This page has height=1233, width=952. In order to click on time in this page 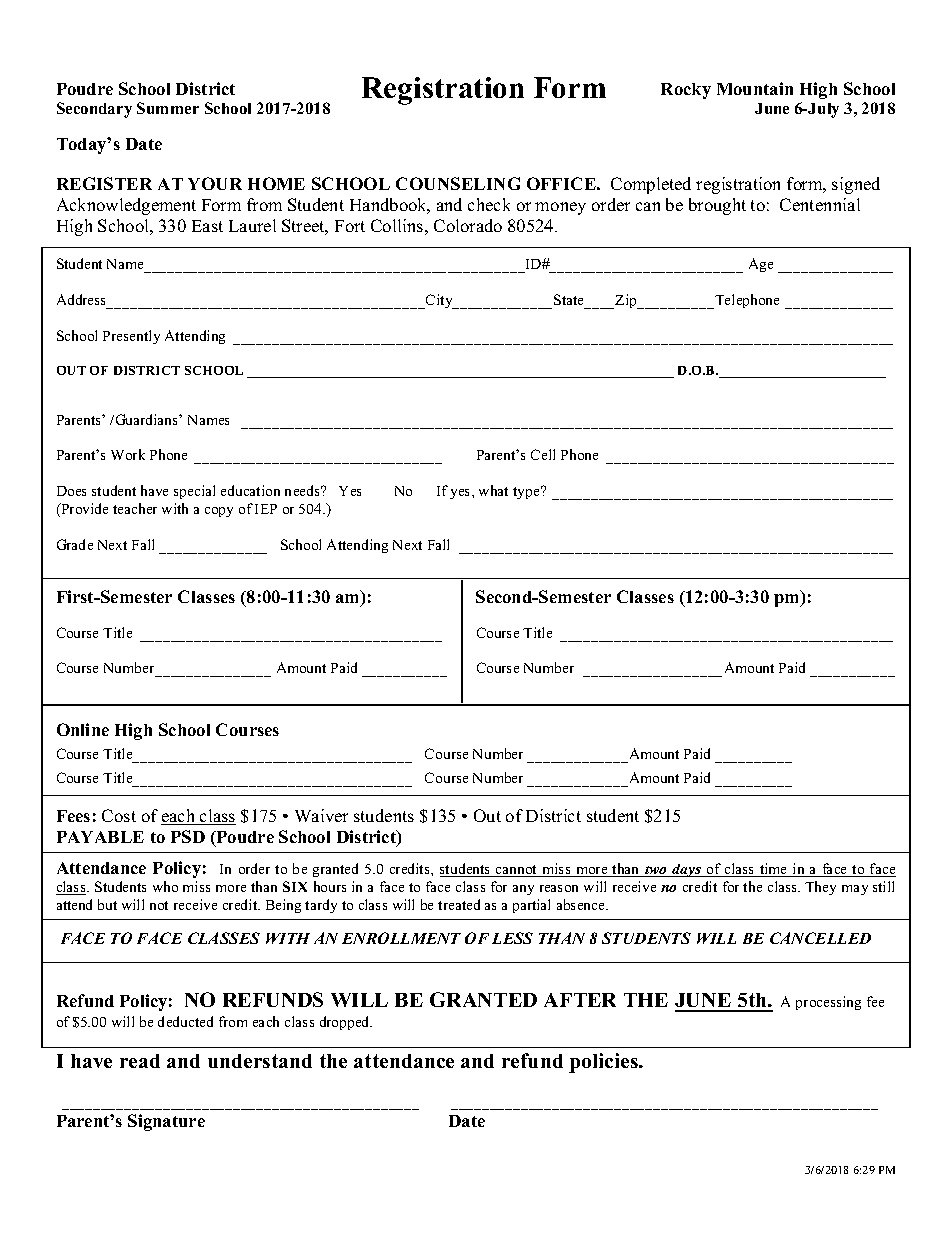, I will do `click(774, 870)`.
